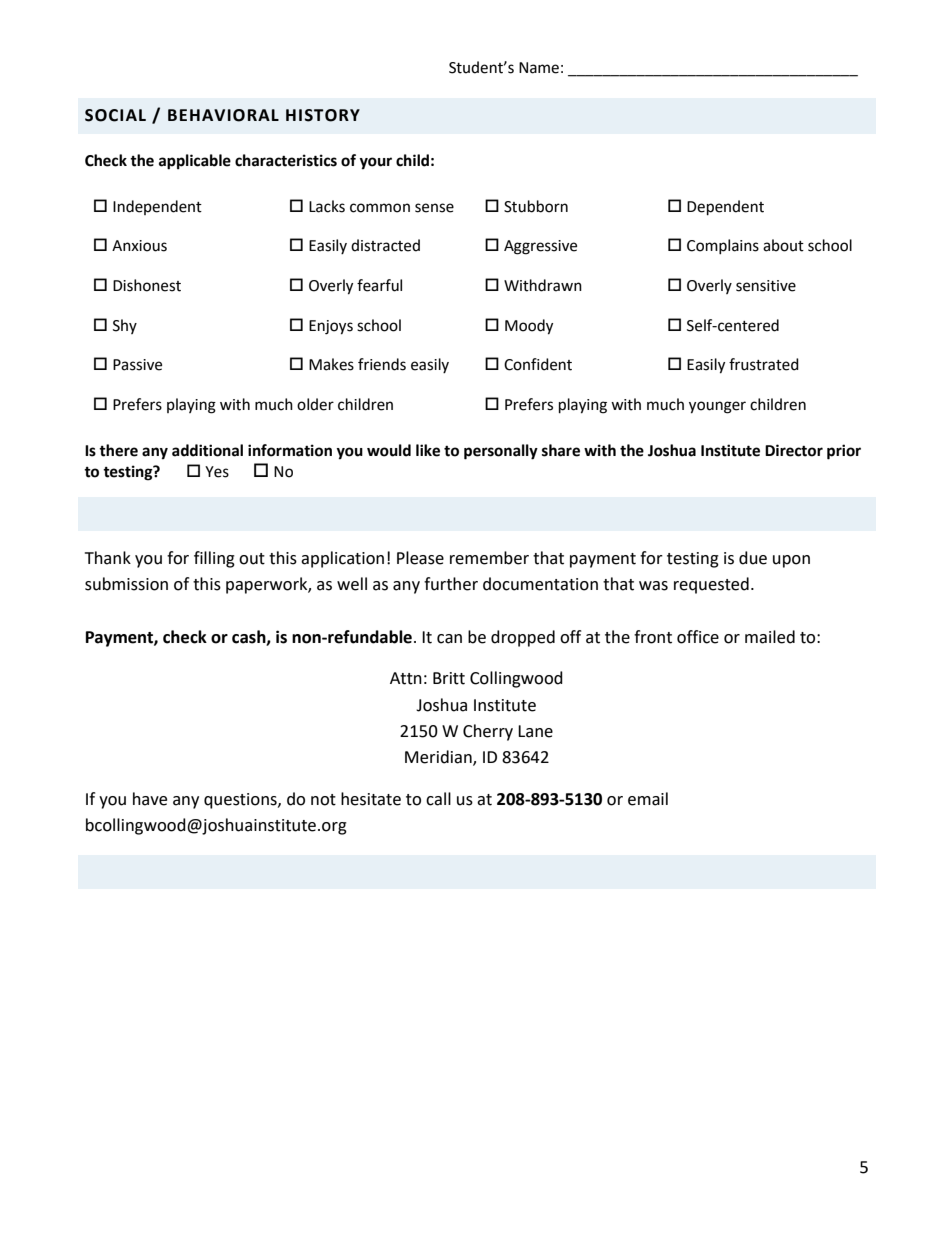 The height and width of the screenshot is (1233, 952). Describe the element at coordinates (783, 245) in the screenshot. I see `about` at that location.
